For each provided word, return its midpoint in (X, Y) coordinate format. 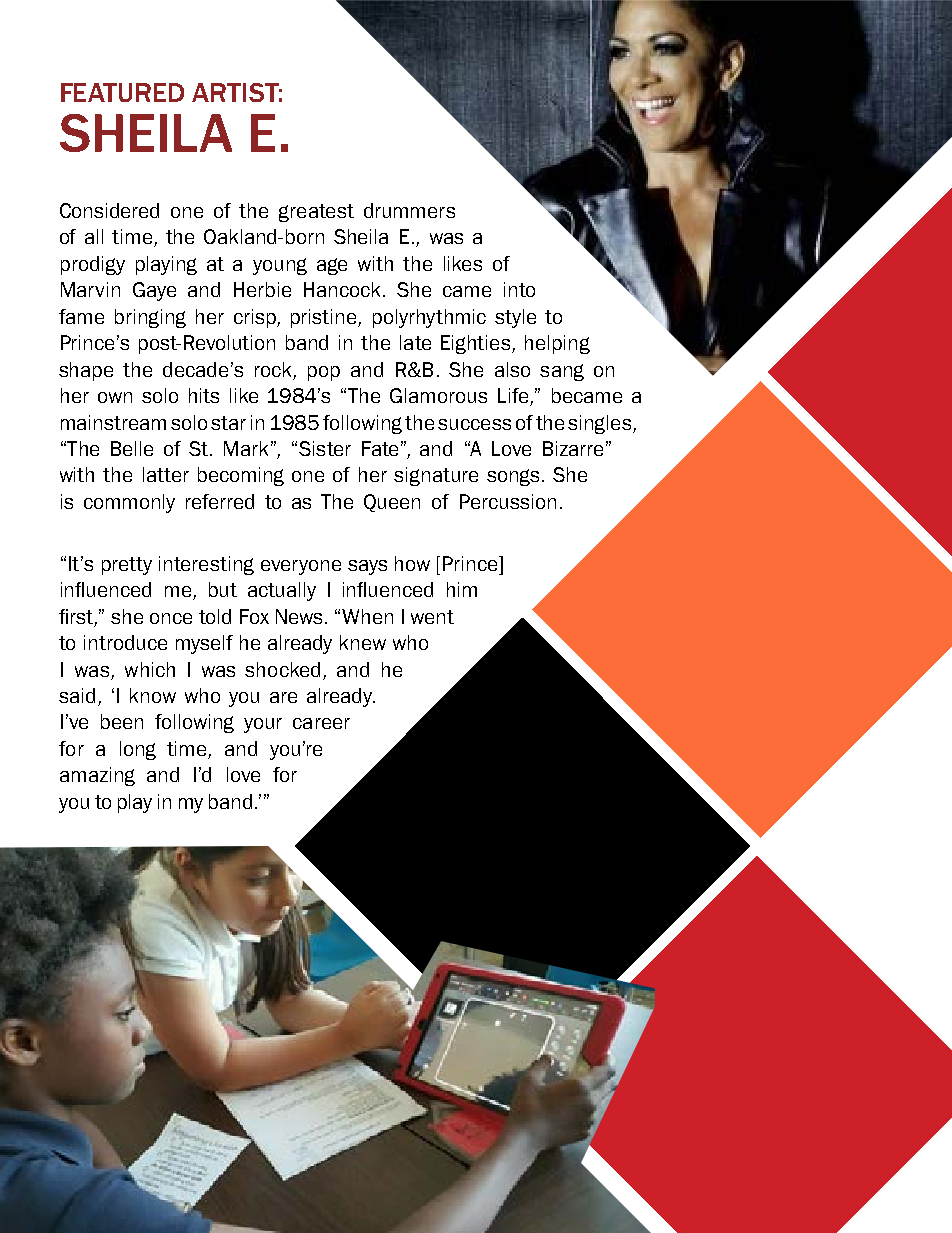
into (519, 289)
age (332, 266)
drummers (409, 210)
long (138, 750)
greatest (316, 213)
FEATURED (122, 92)
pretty (127, 566)
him (462, 589)
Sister (325, 448)
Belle (132, 448)
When (367, 616)
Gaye (154, 291)
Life (514, 397)
